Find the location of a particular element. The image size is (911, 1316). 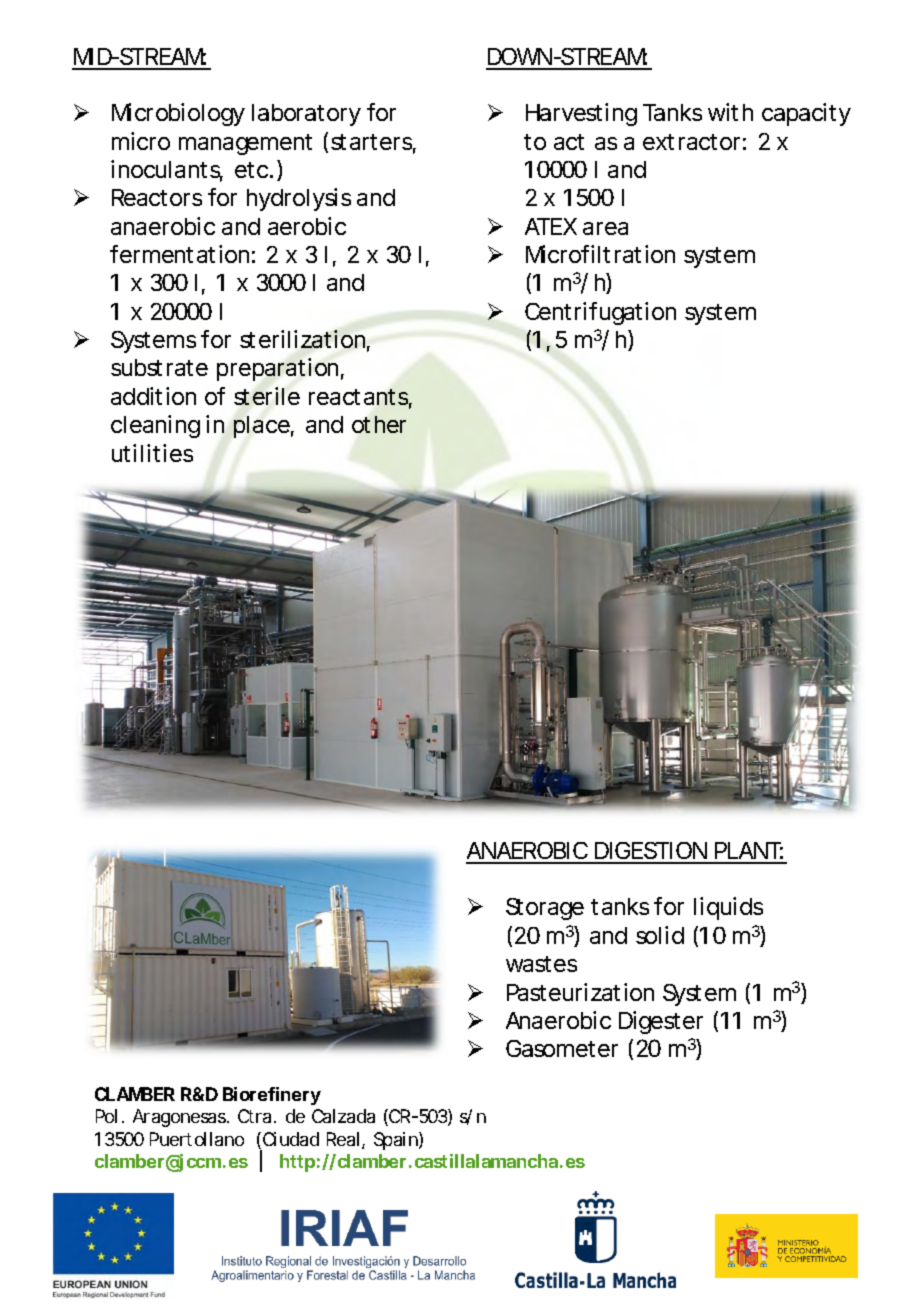

Digester is located at coordinates (661, 1022).
